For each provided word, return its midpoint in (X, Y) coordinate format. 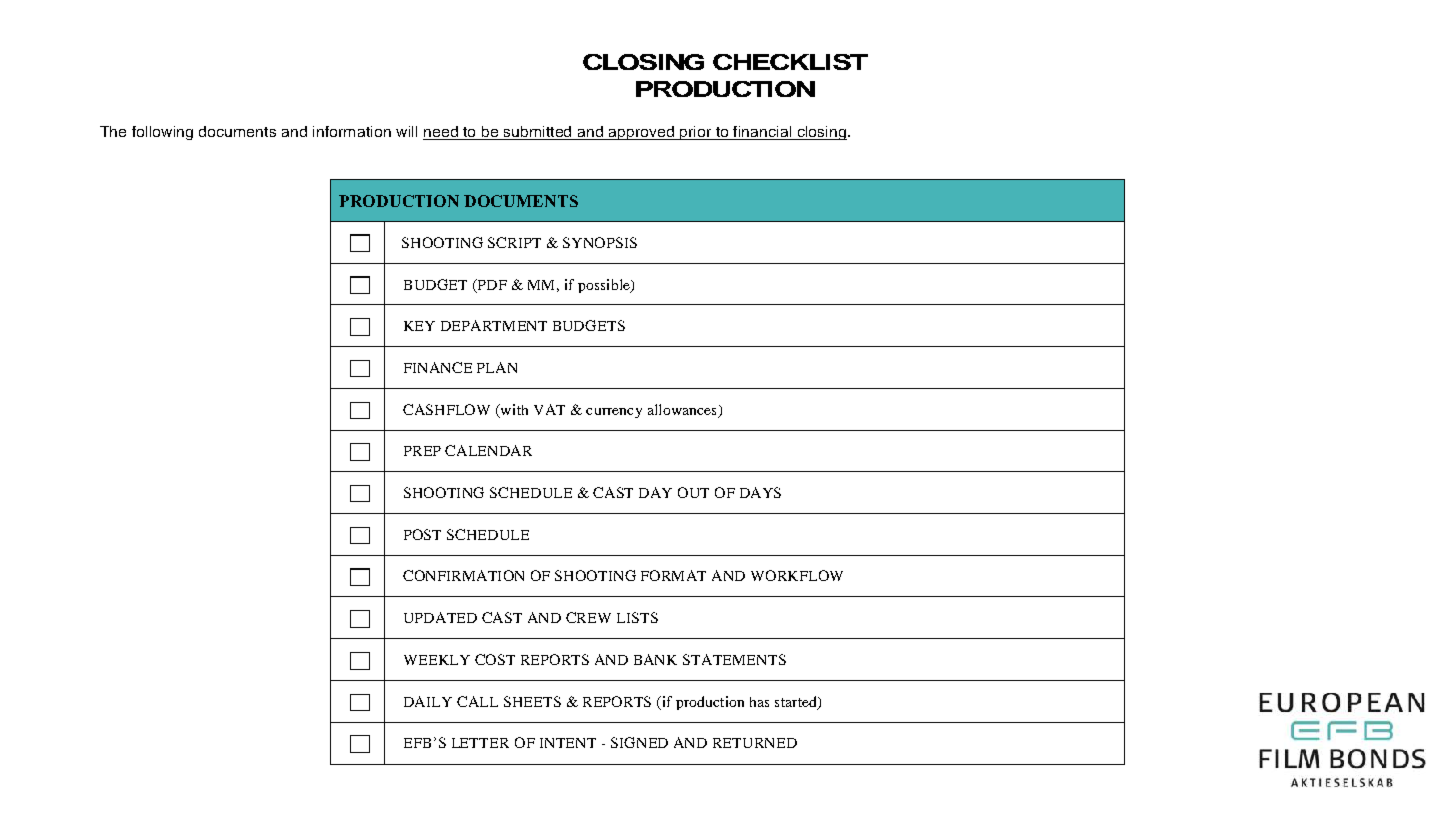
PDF (491, 285)
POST (422, 534)
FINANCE (438, 367)
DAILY (428, 701)
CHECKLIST (790, 62)
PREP (422, 451)
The (113, 131)
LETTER (480, 743)
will (406, 131)
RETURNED (755, 743)
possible (605, 286)
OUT (693, 492)
